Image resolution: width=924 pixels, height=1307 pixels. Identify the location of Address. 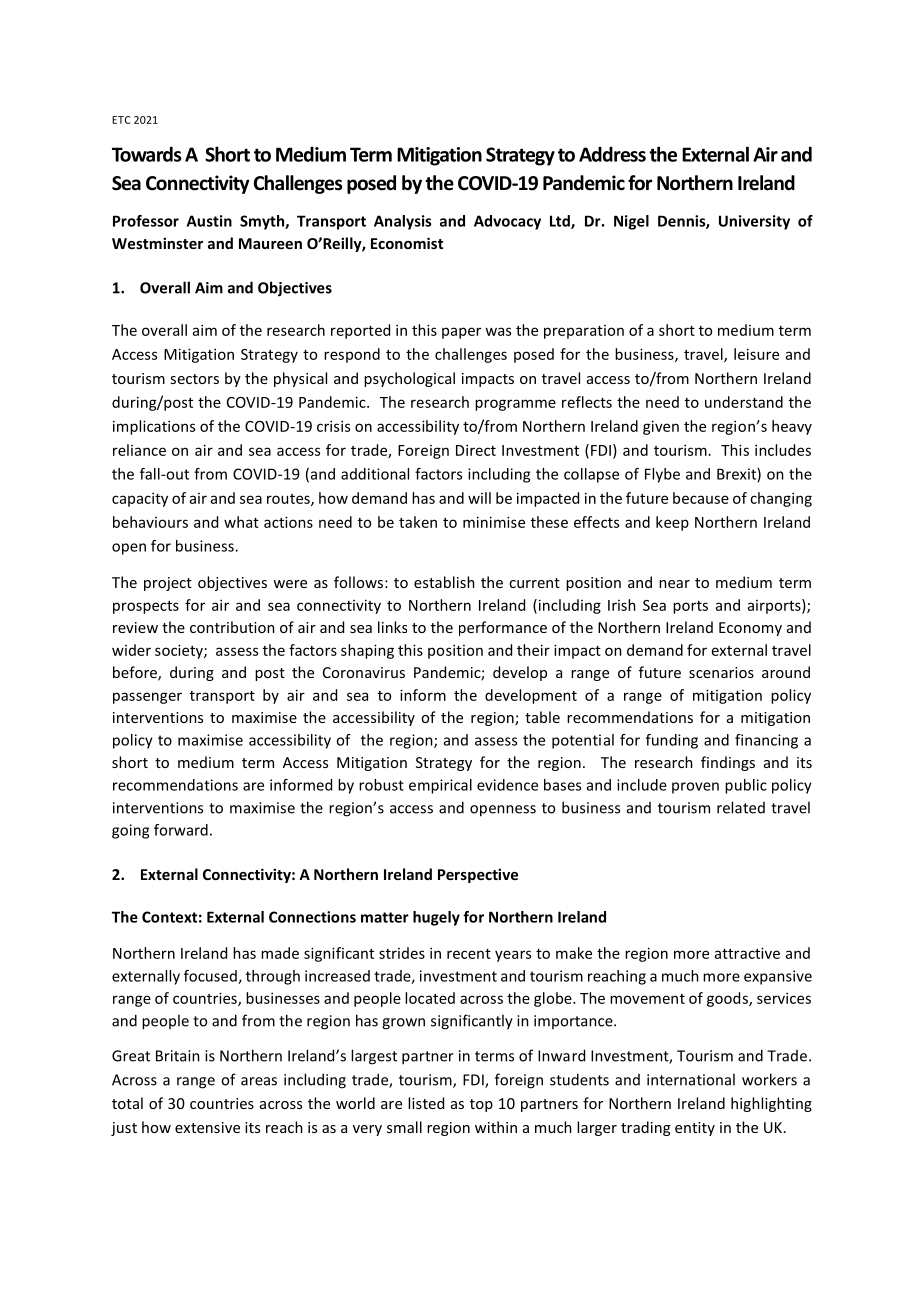
(612, 154).
